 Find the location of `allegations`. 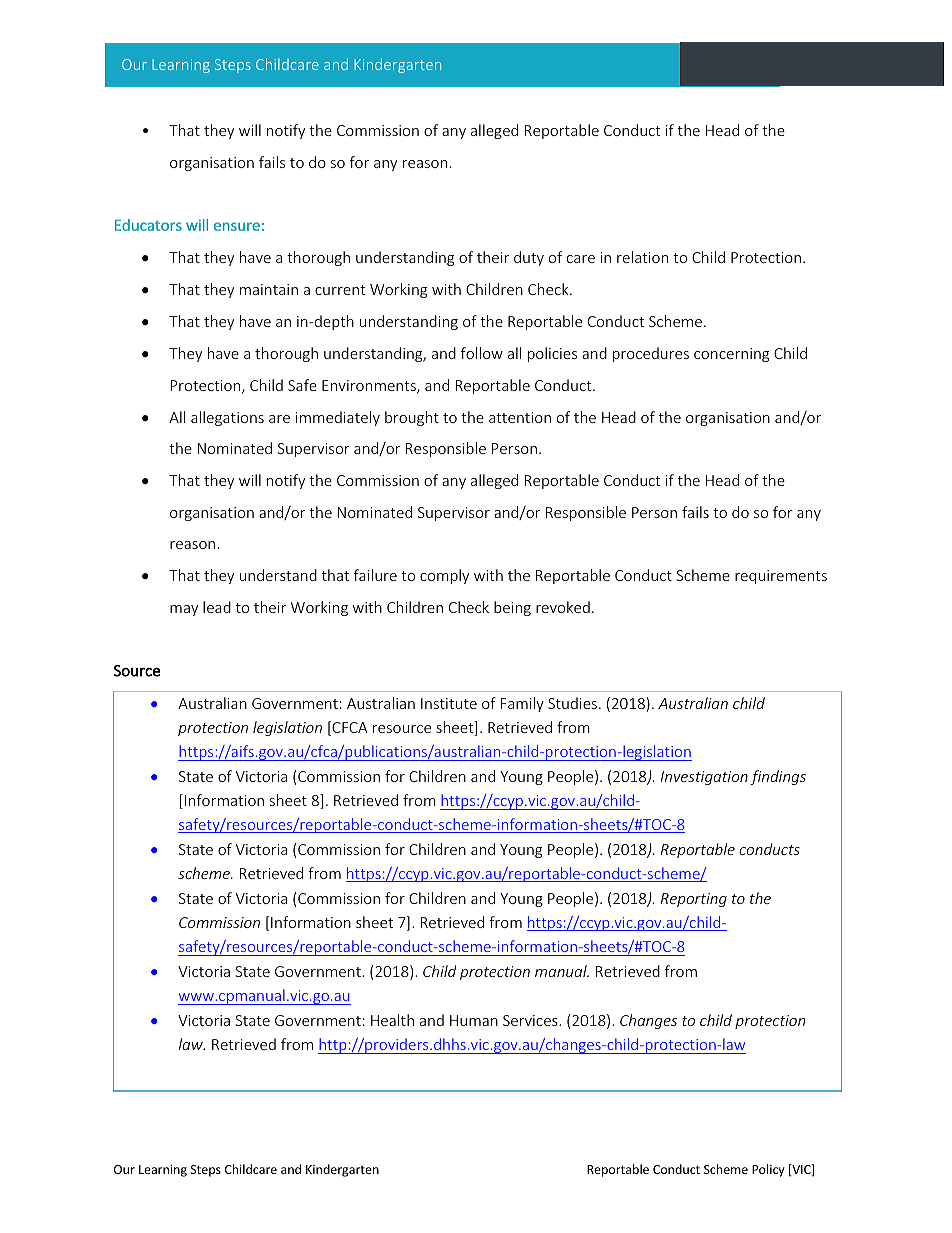

allegations is located at coordinates (227, 418).
